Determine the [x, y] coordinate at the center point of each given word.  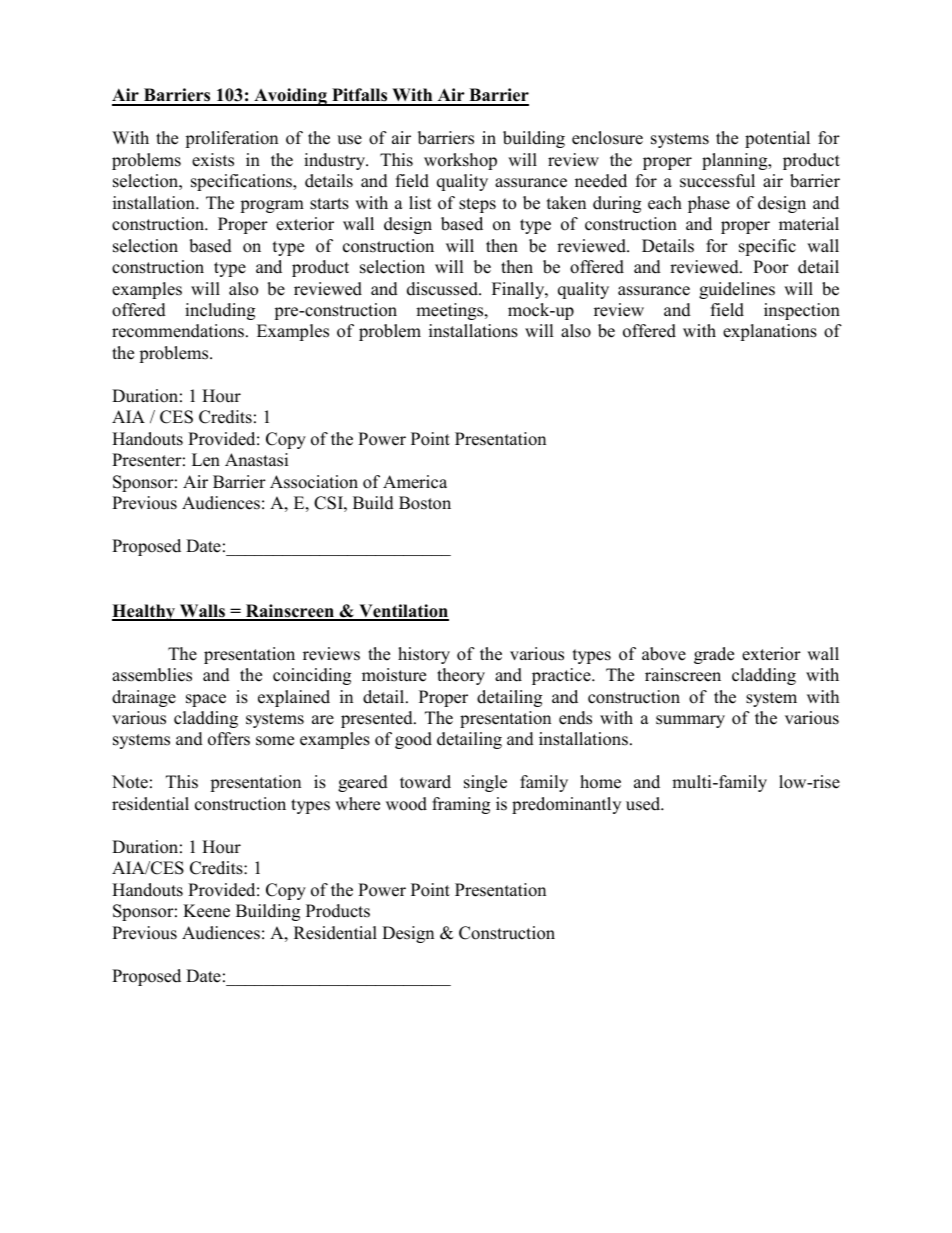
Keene [206, 911]
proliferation [231, 139]
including [220, 311]
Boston [425, 503]
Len [206, 460]
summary [690, 721]
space [206, 700]
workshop [460, 161]
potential [777, 139]
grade [714, 655]
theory [461, 676]
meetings [451, 311]
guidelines [737, 290]
